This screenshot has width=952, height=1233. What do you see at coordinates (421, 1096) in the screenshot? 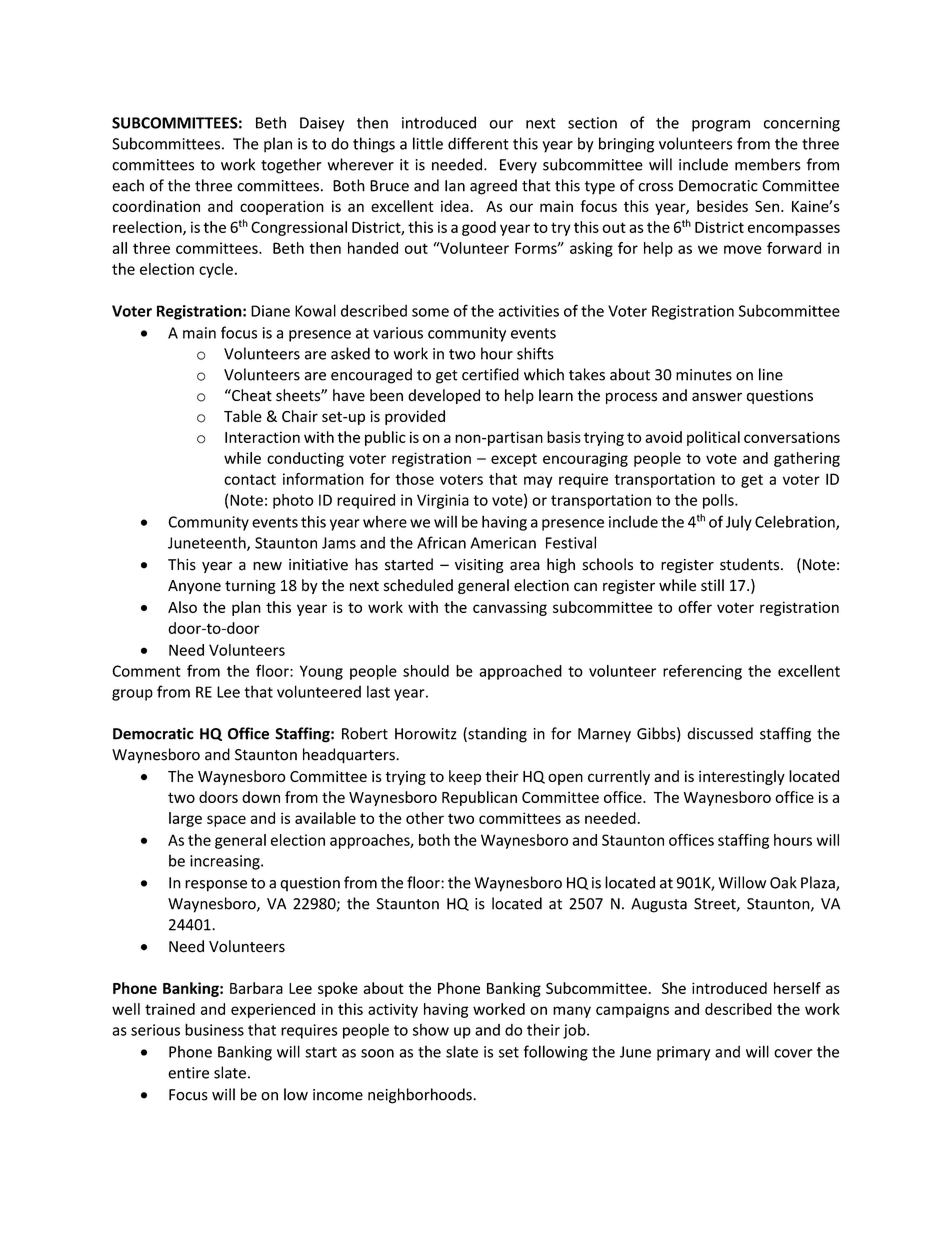
I see `neighborhoods` at bounding box center [421, 1096].
